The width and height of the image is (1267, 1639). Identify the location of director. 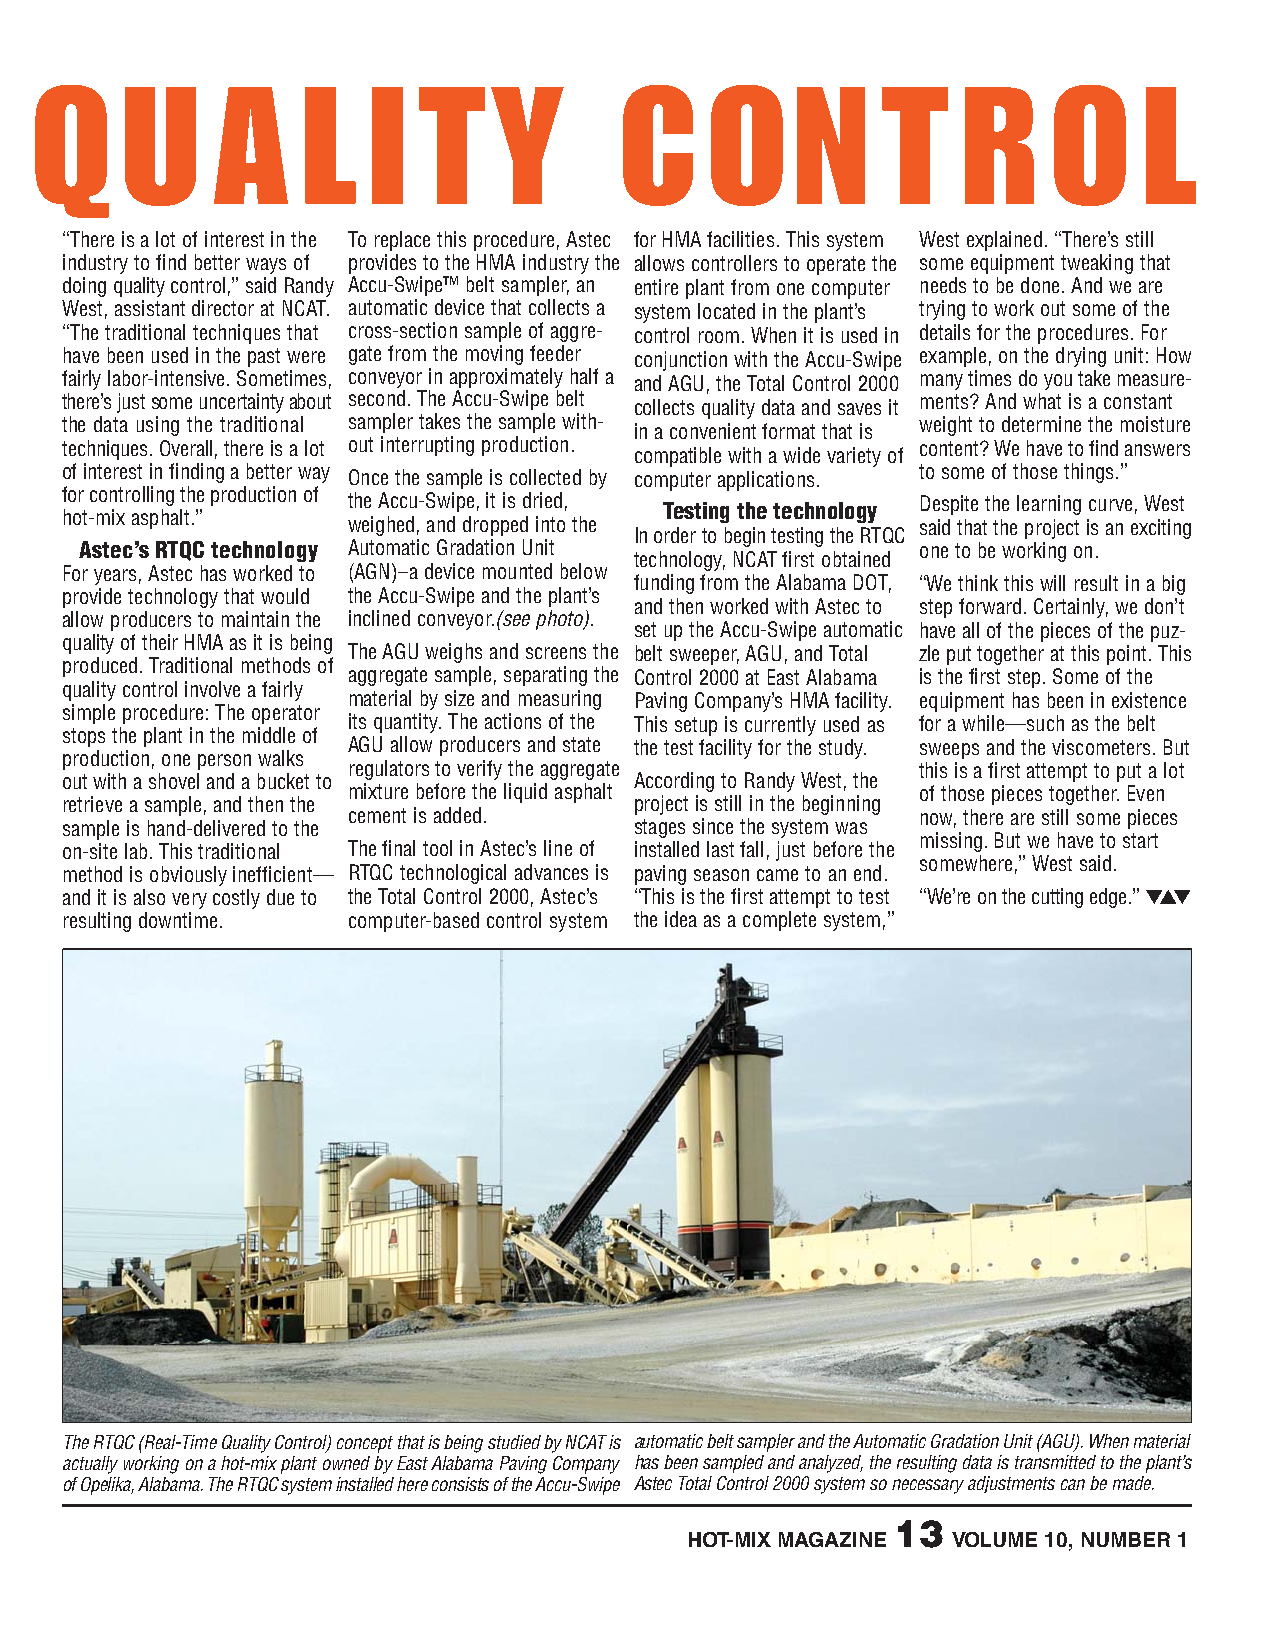
(223, 308).
